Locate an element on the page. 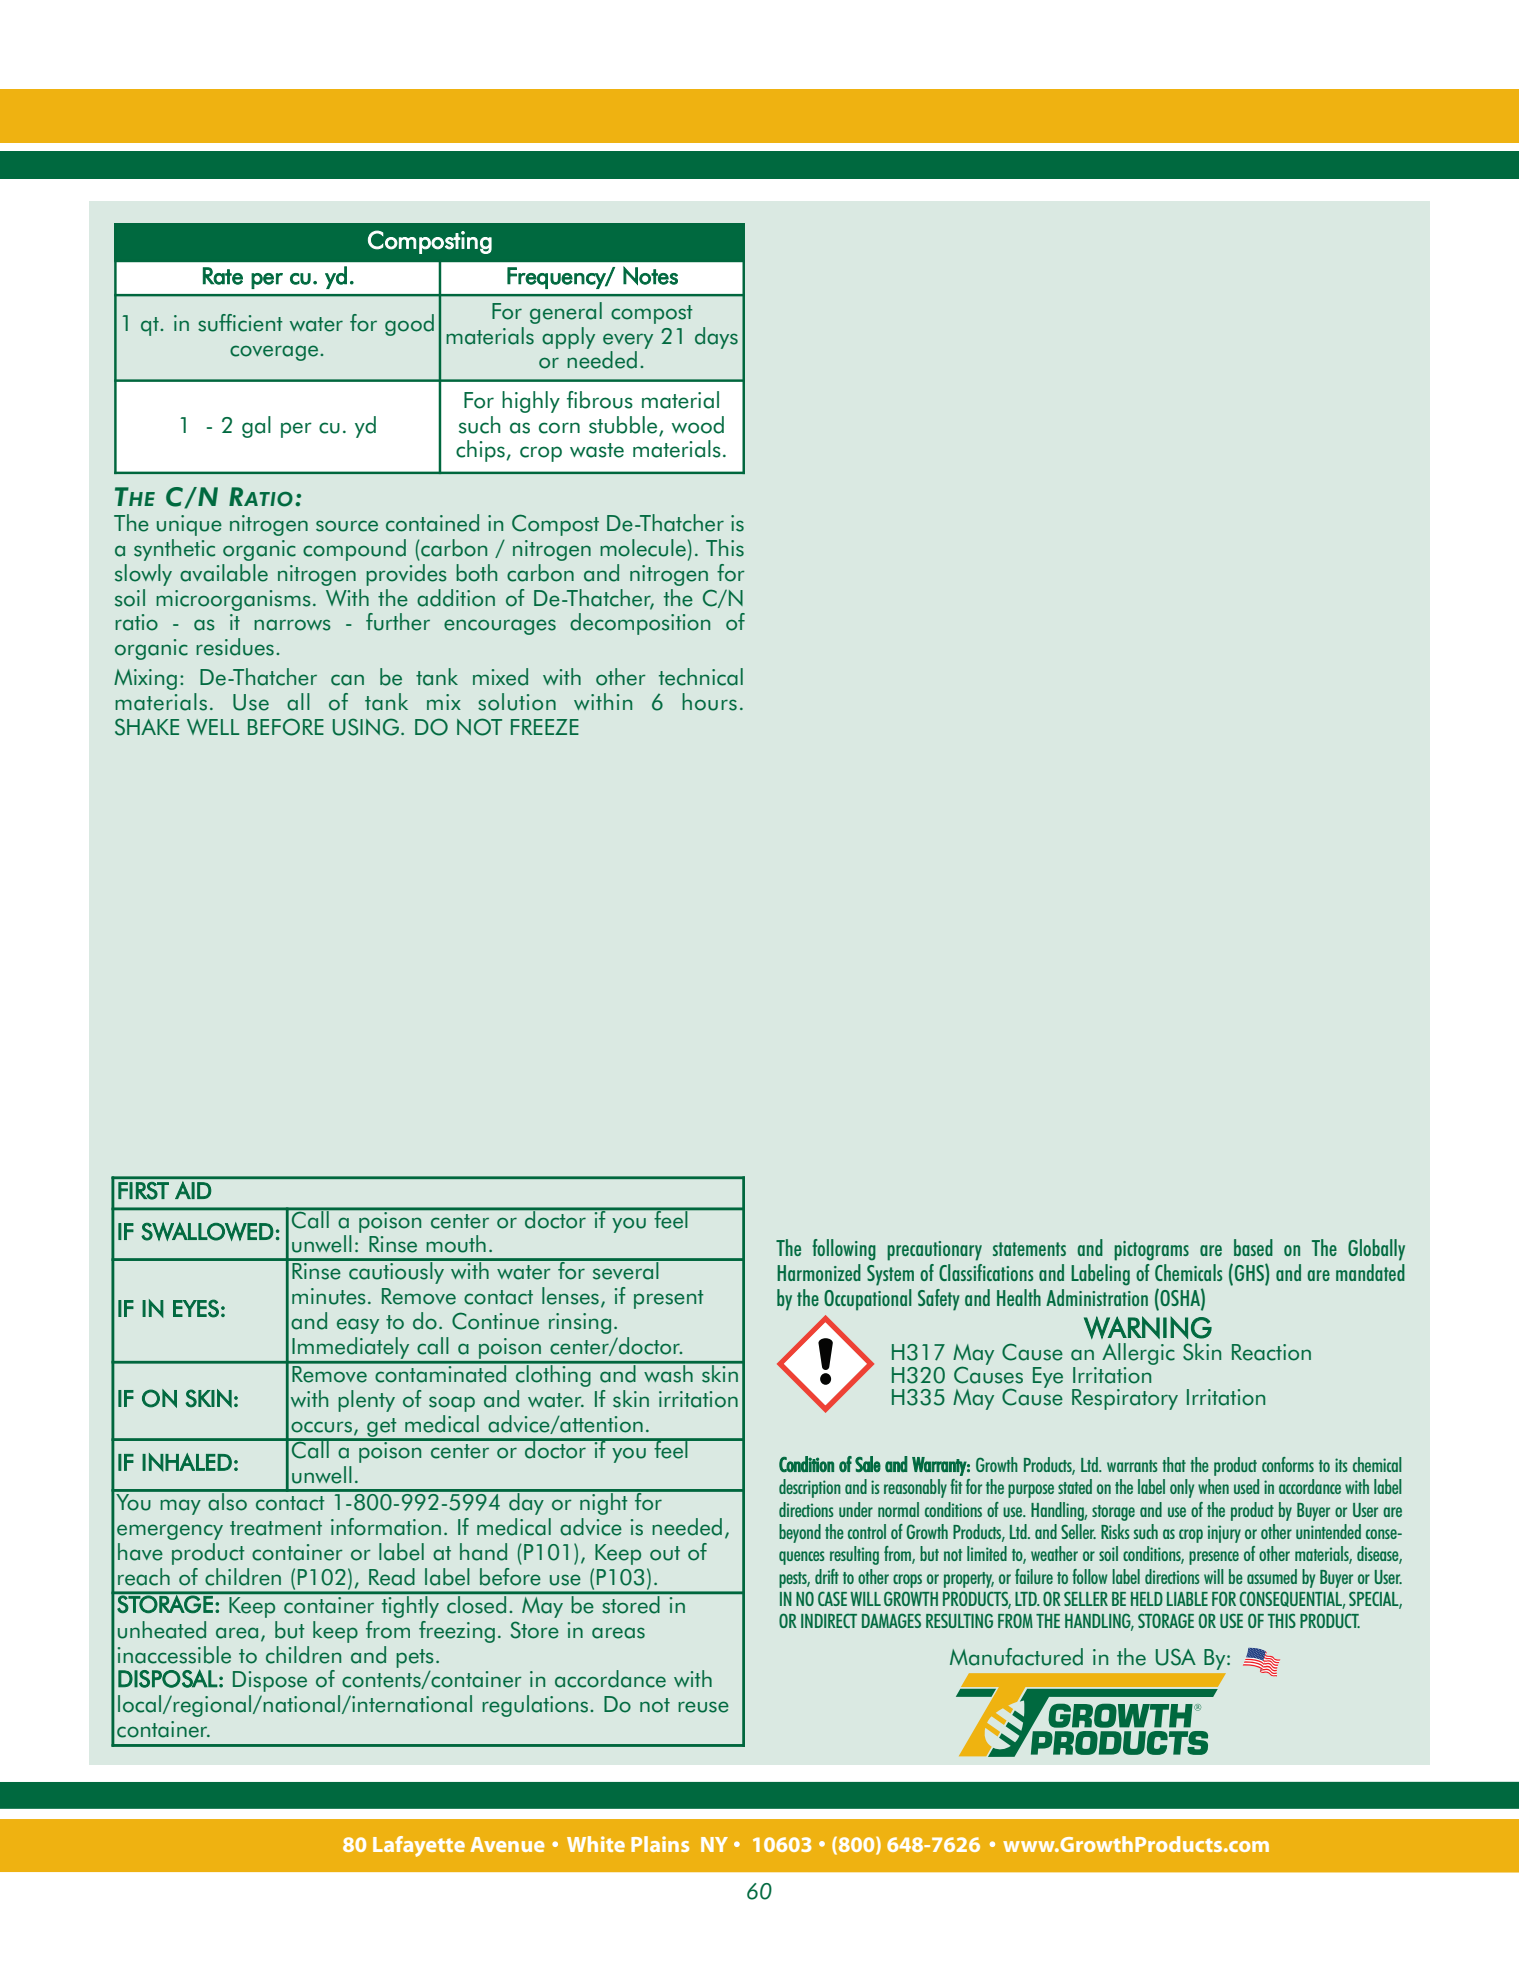 The width and height of the image is (1519, 1965). sufficient is located at coordinates (240, 323).
